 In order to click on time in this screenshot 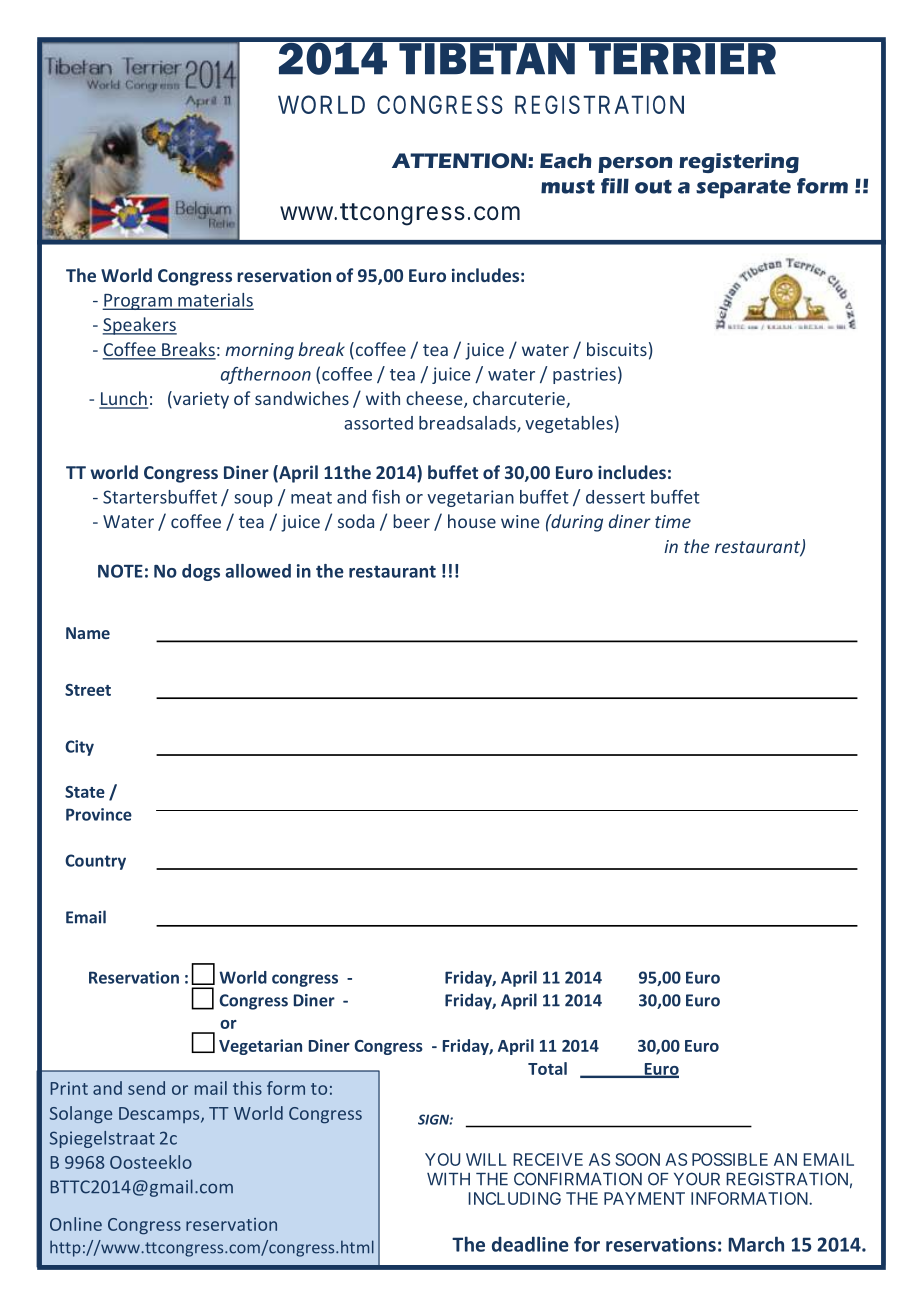, I will do `click(673, 521)`.
